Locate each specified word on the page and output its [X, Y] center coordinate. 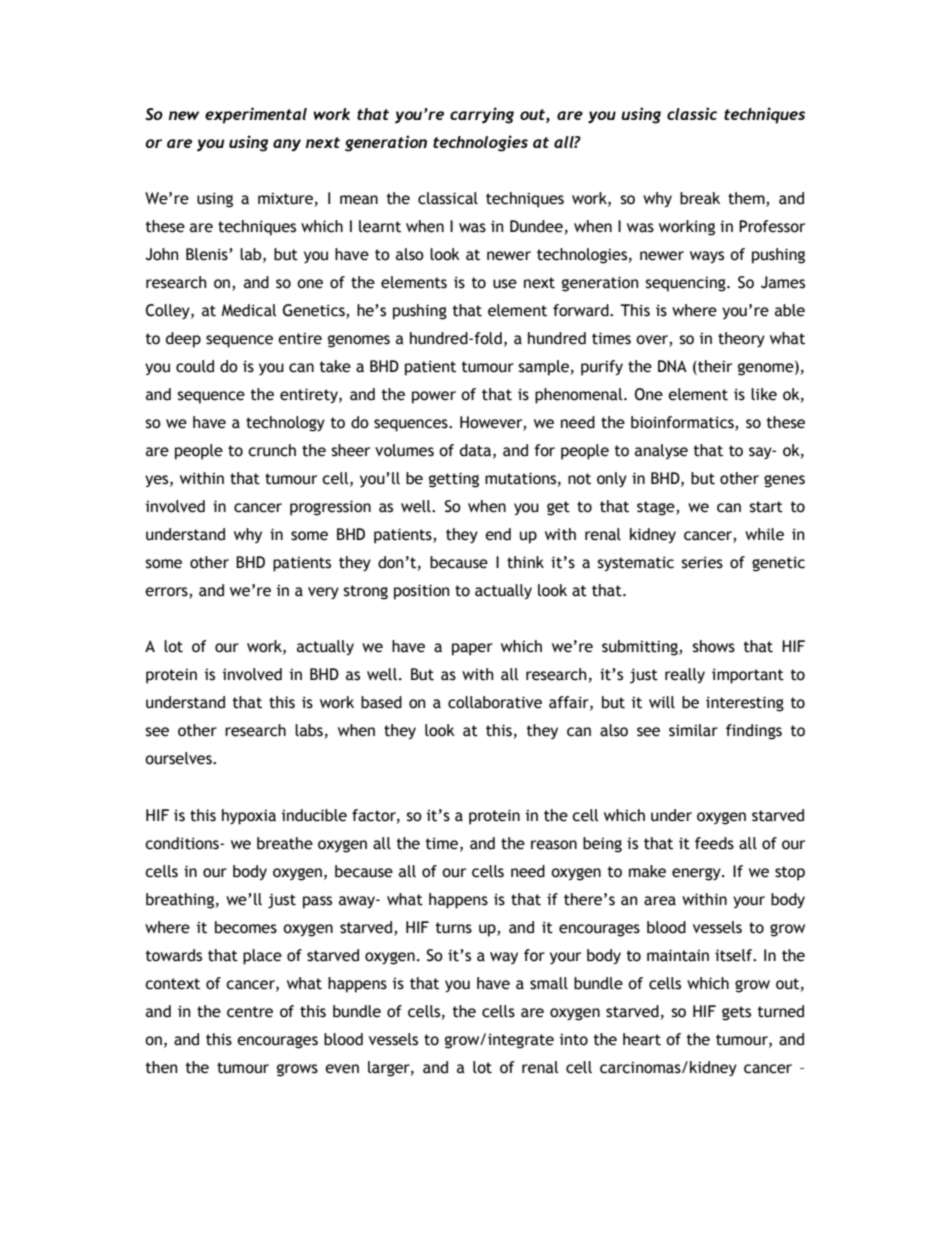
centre [250, 1012]
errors [167, 593]
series [702, 562]
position [422, 592]
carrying [482, 115]
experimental [256, 115]
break [700, 198]
